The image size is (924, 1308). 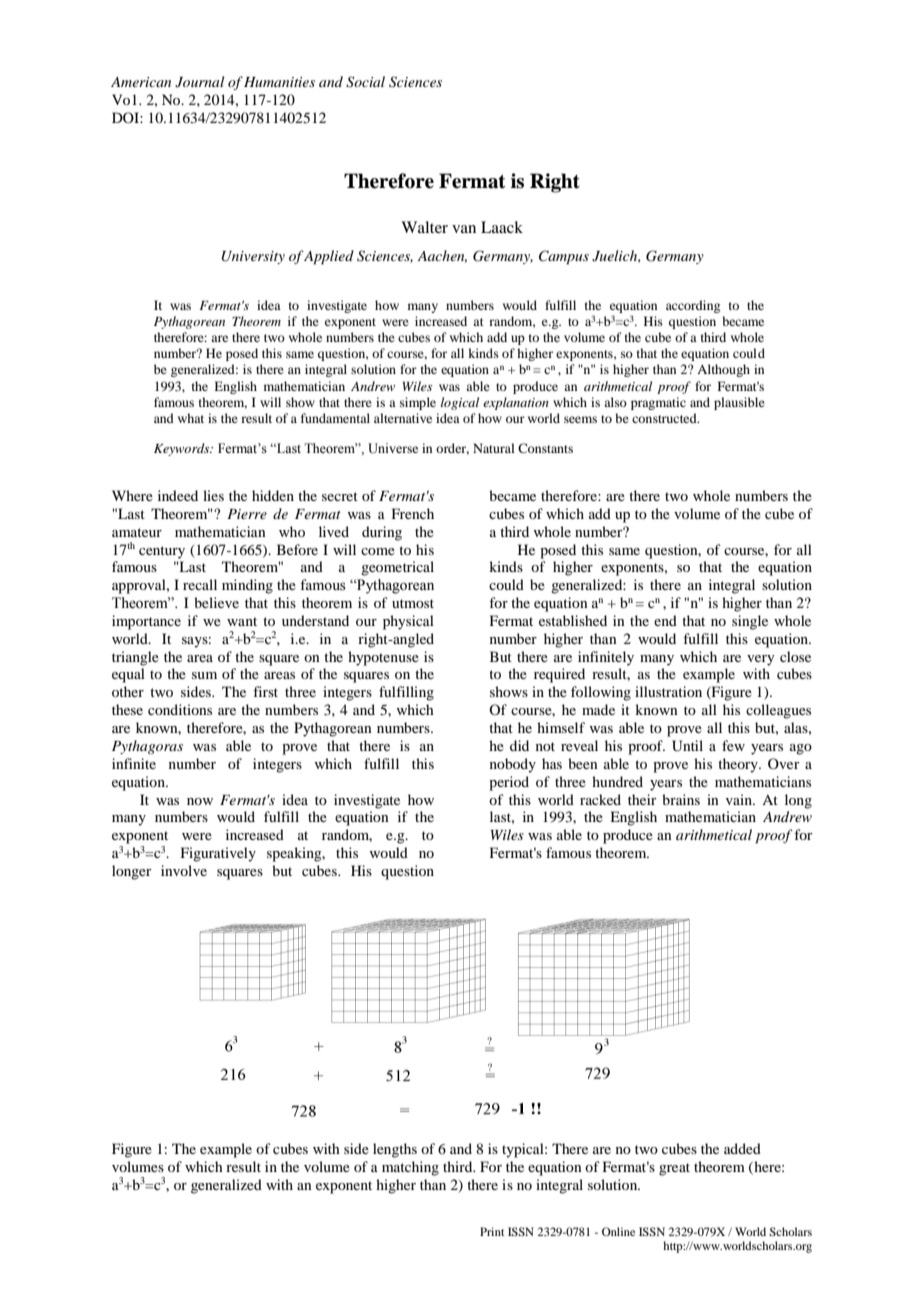 I want to click on Social, so click(x=365, y=82).
